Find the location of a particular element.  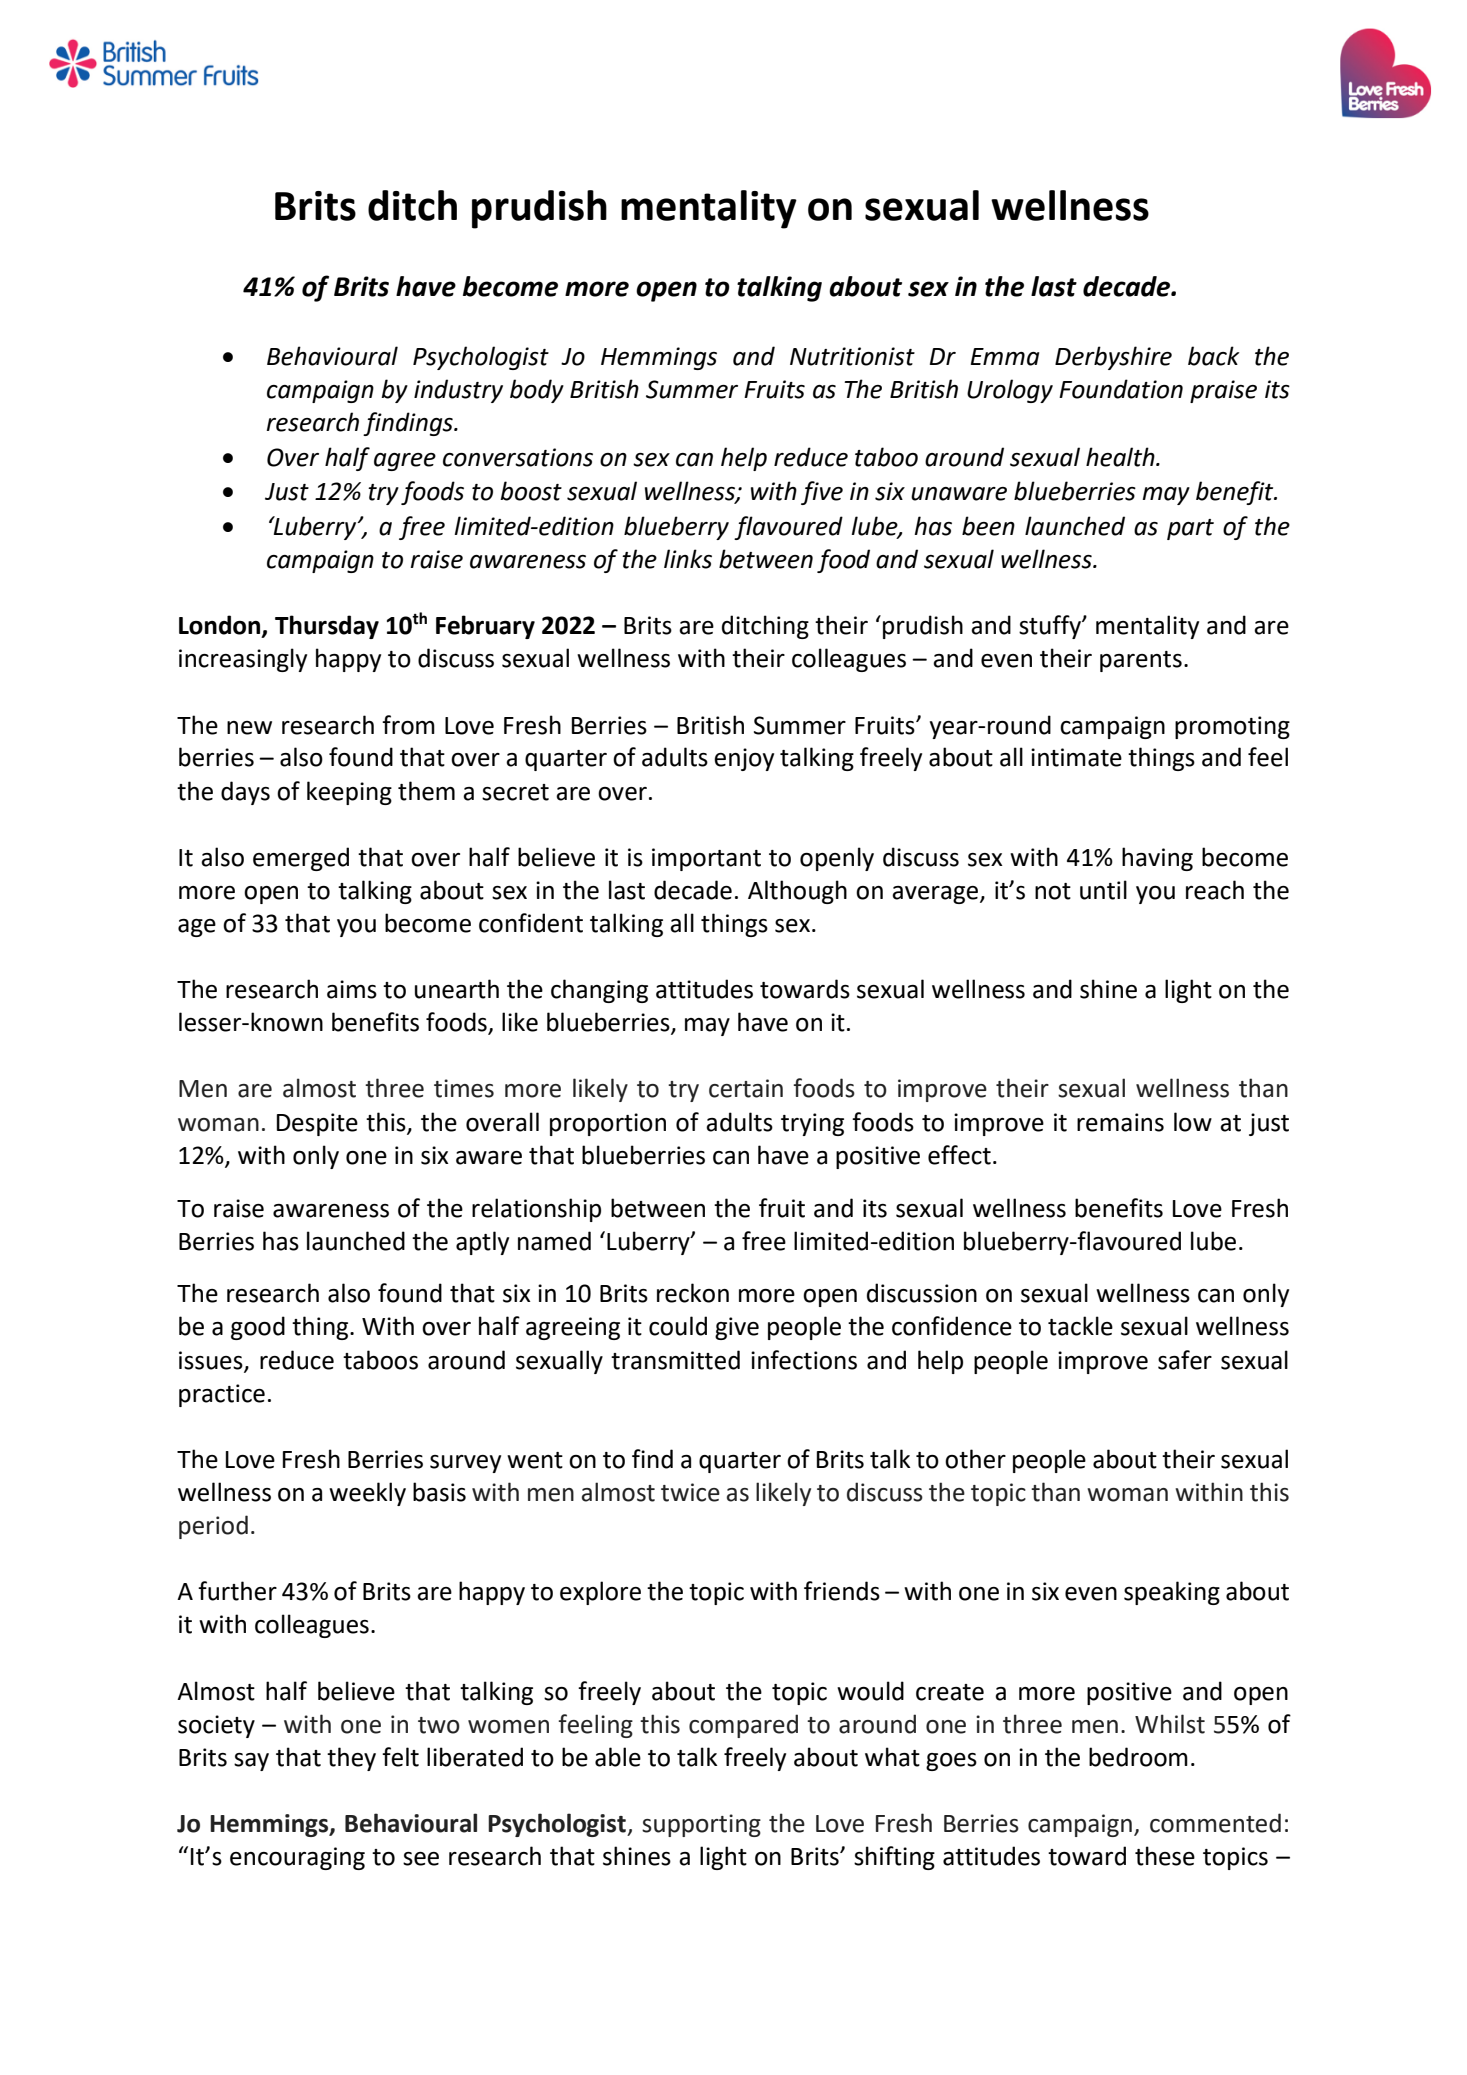

encouraging is located at coordinates (297, 1858).
